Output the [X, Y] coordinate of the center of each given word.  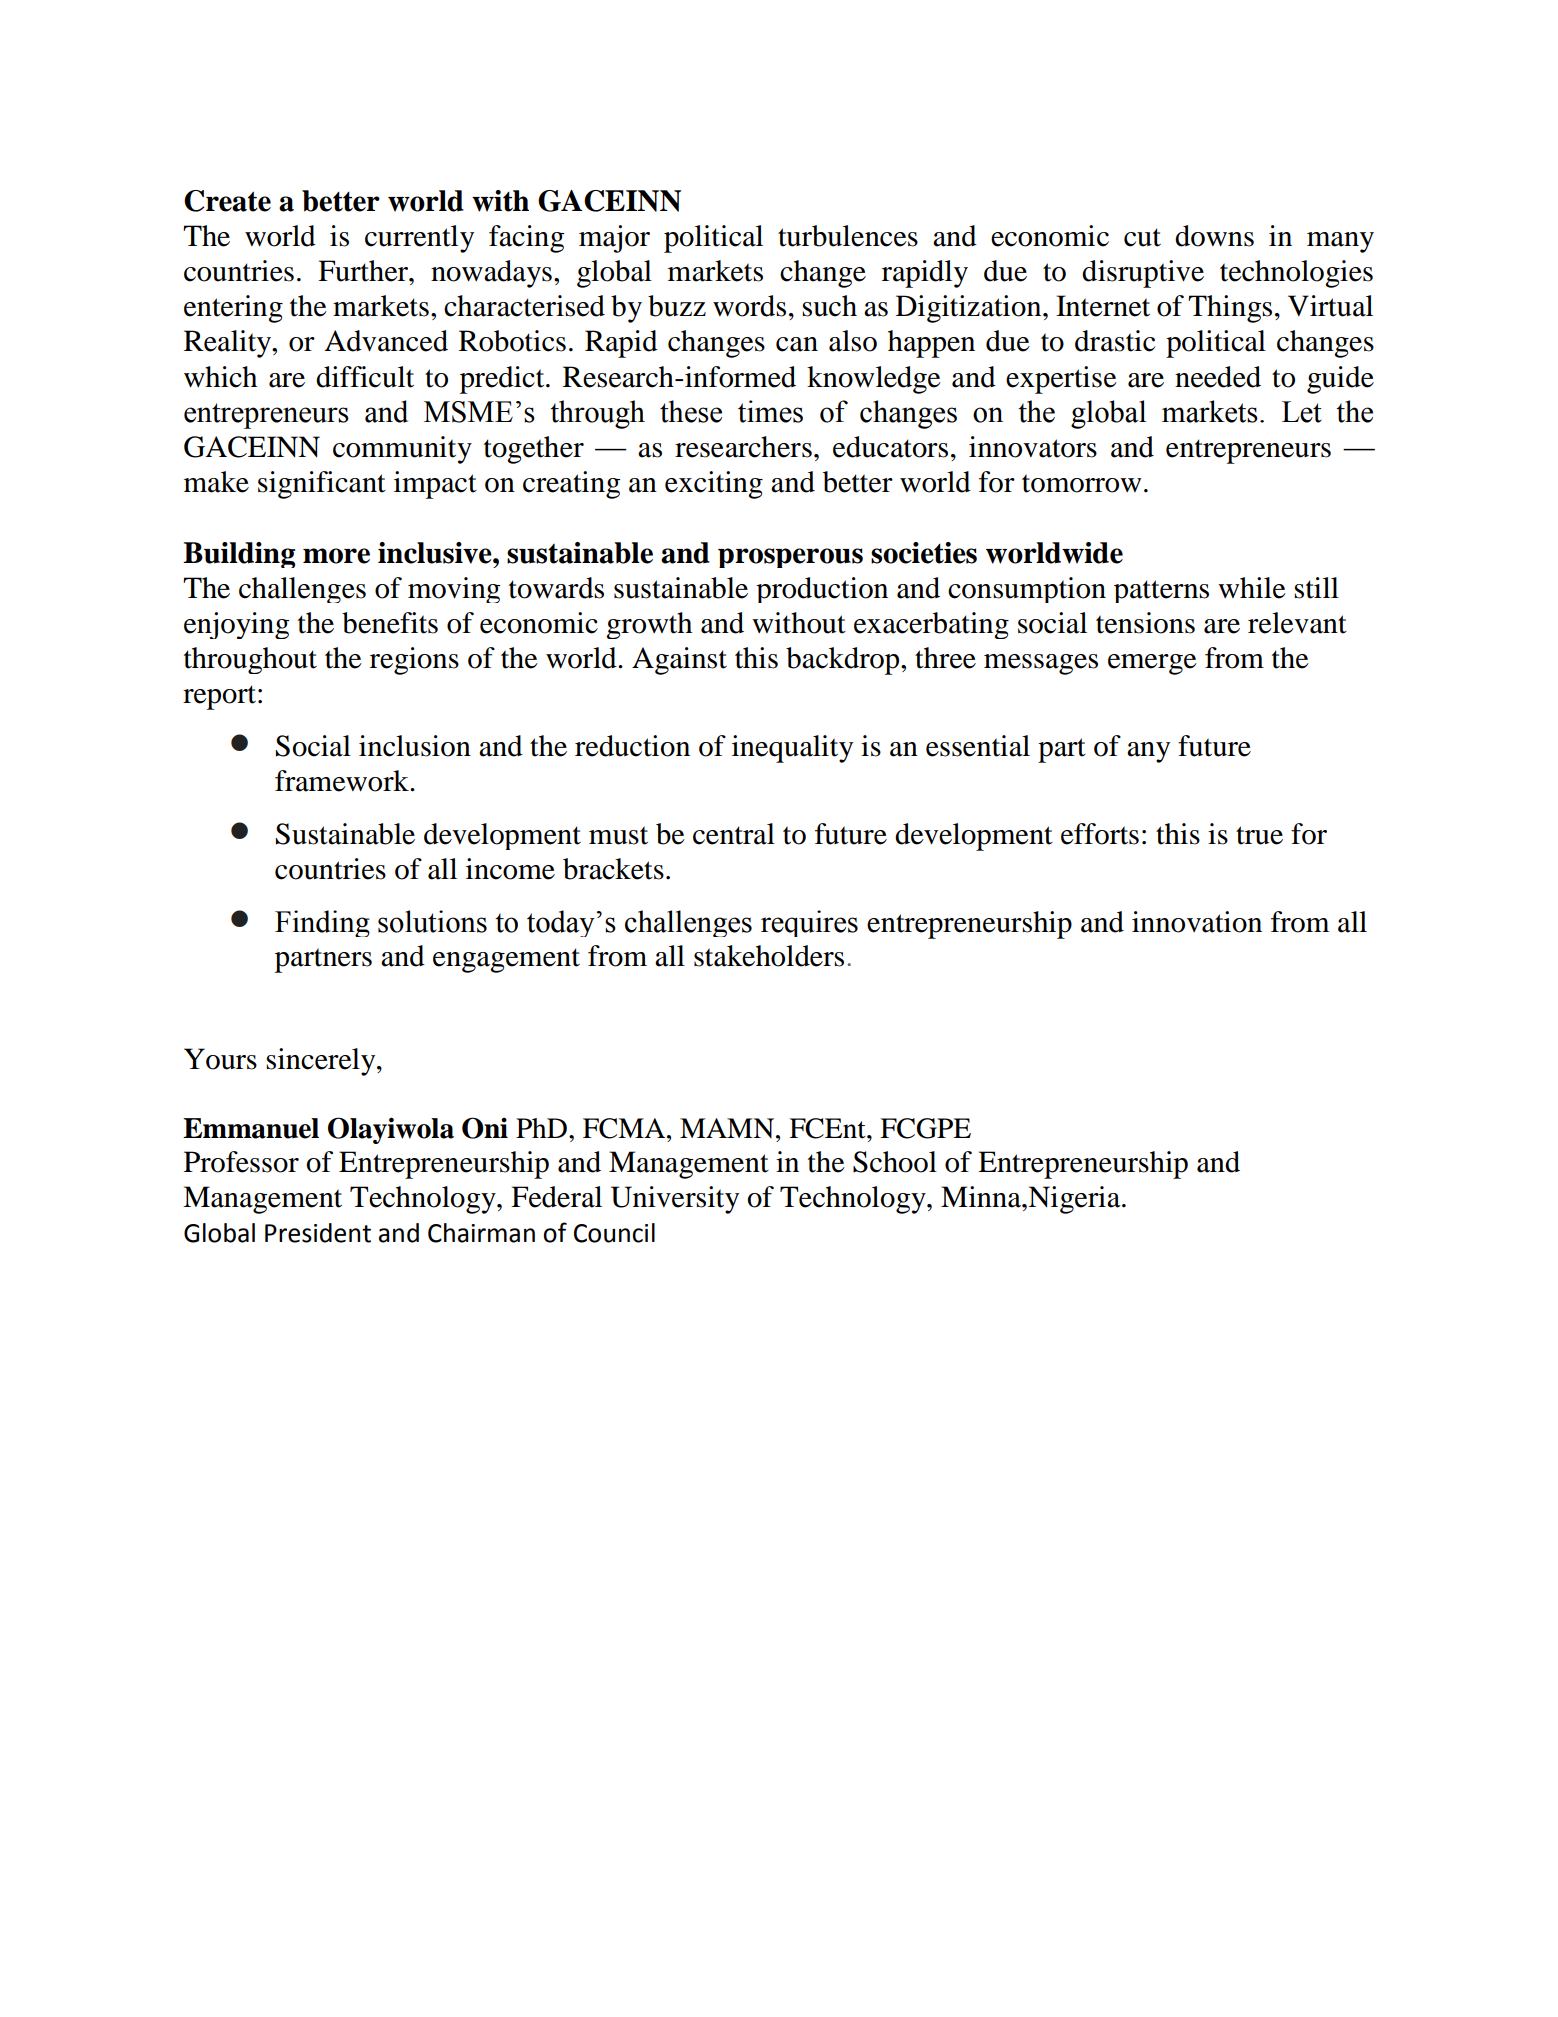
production [822, 590]
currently [419, 239]
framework [343, 781]
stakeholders [769, 956]
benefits [390, 623]
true [1259, 835]
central [734, 834]
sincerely [322, 1062]
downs [1214, 236]
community [402, 450]
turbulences [848, 236]
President [318, 1233]
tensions [1145, 623]
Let [1302, 412]
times [770, 411]
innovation [1197, 922]
